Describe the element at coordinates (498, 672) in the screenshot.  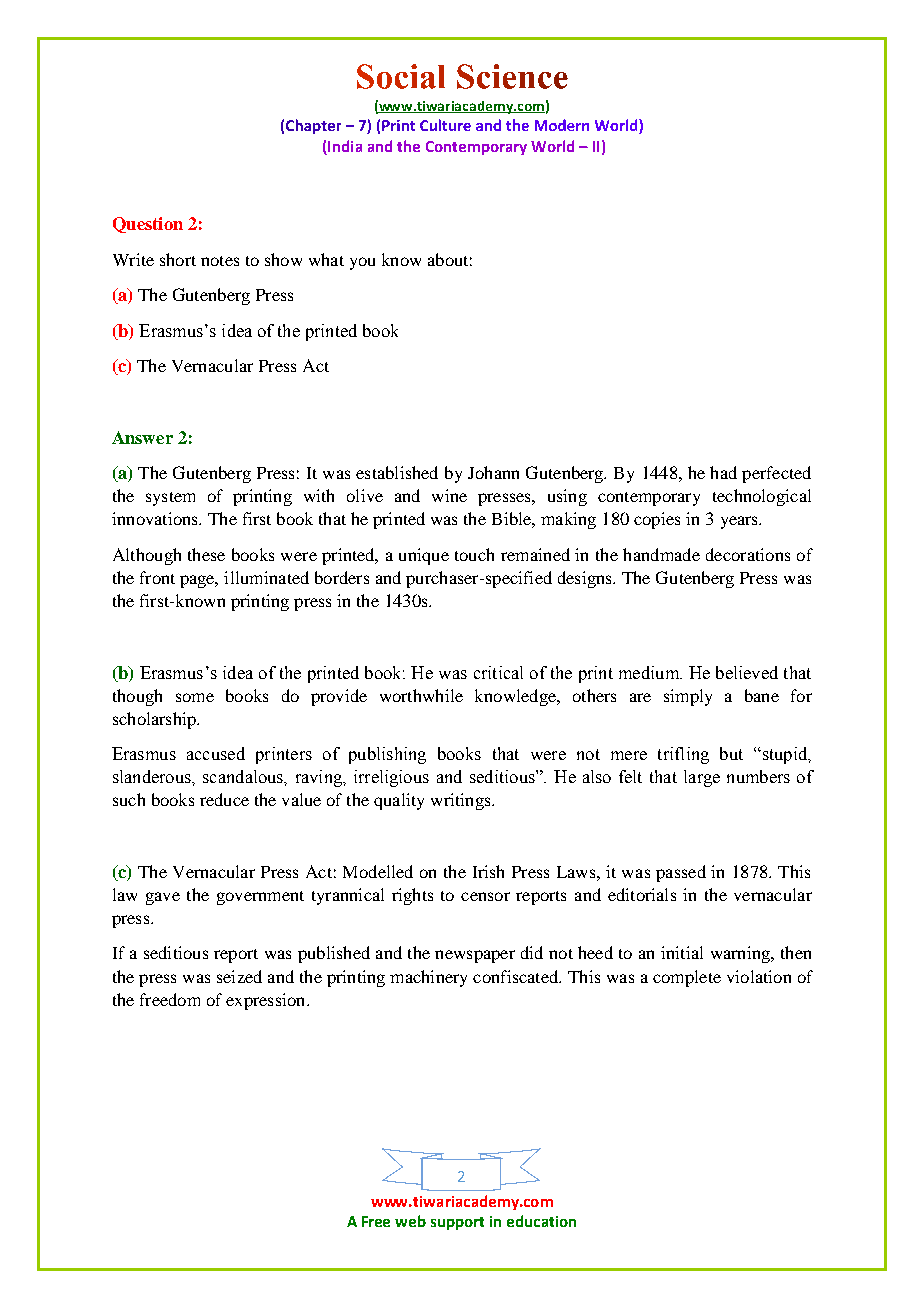
I see `critical` at that location.
